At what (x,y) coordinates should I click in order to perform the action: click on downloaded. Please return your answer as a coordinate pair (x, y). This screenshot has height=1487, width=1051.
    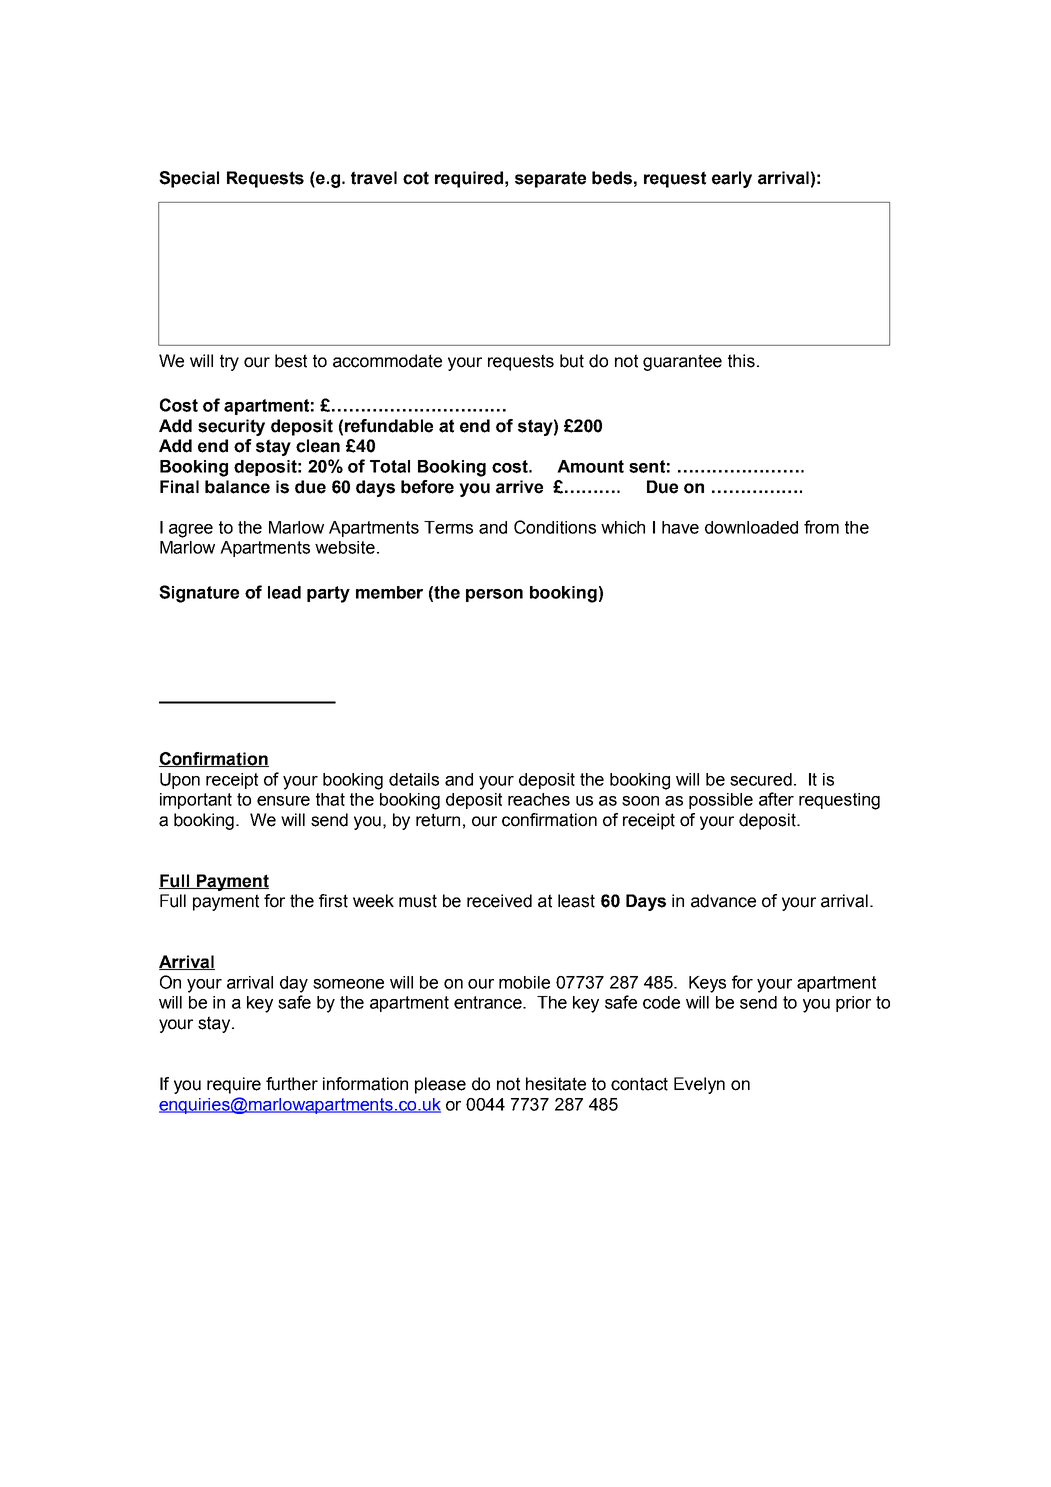
    Looking at the image, I should click on (751, 527).
